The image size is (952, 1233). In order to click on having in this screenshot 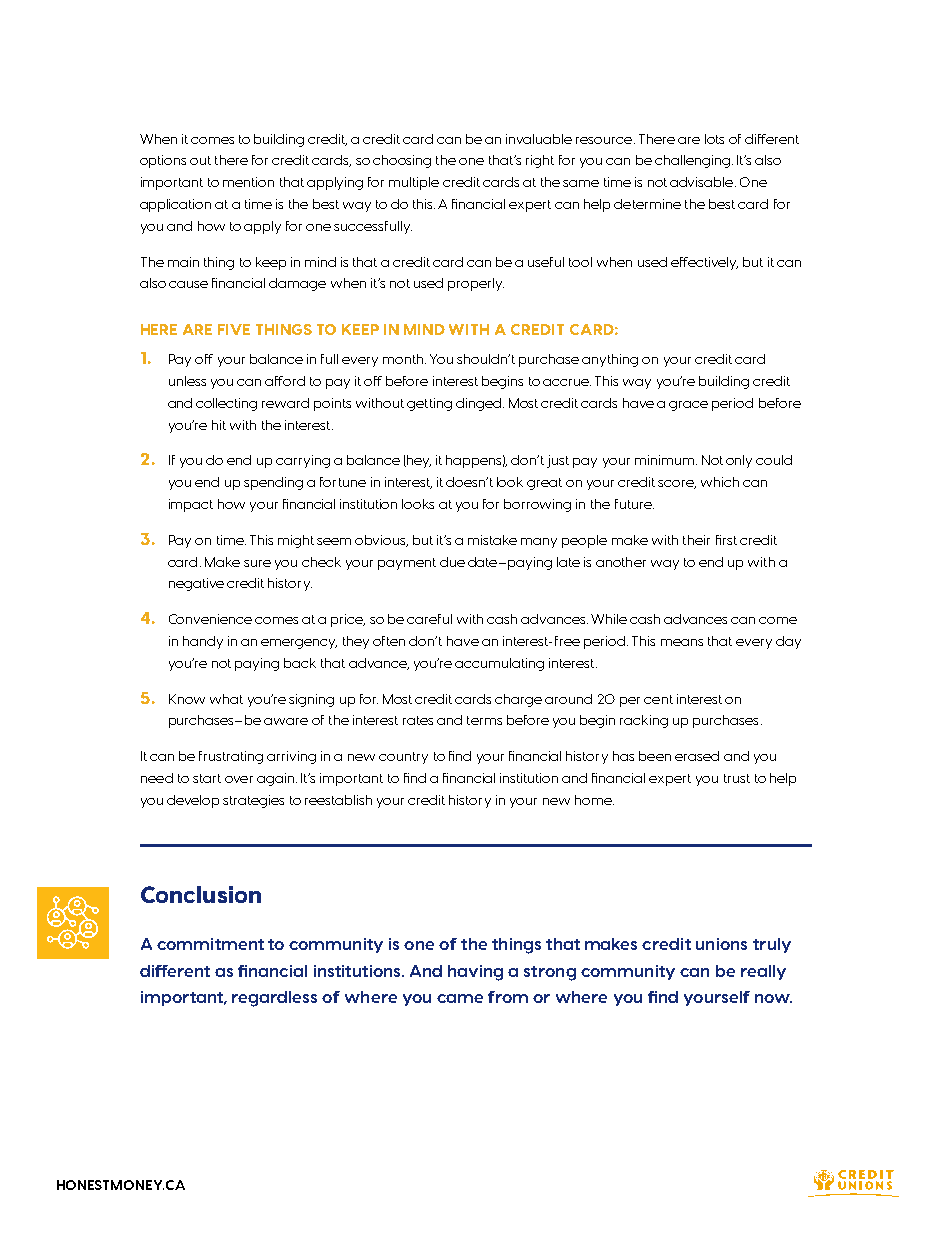, I will do `click(475, 973)`.
